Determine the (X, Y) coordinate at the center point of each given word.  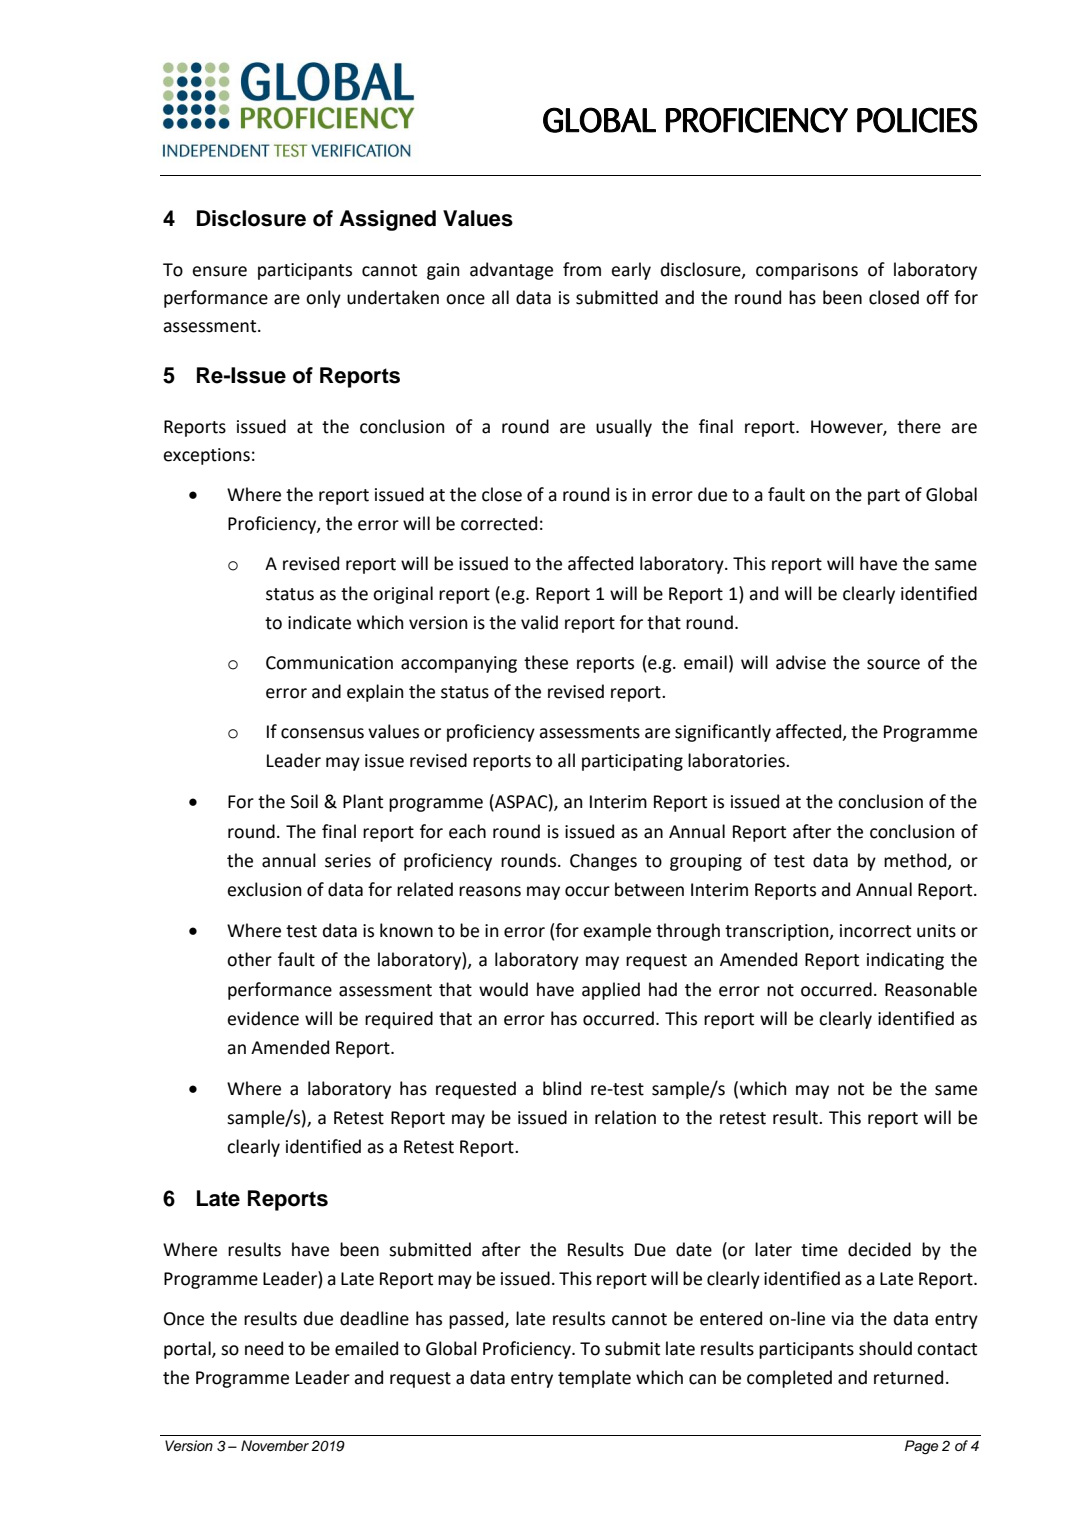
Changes (603, 862)
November (275, 1445)
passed (477, 1320)
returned (908, 1377)
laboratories (737, 760)
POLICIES (917, 120)
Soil (304, 801)
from (582, 269)
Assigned (388, 220)
